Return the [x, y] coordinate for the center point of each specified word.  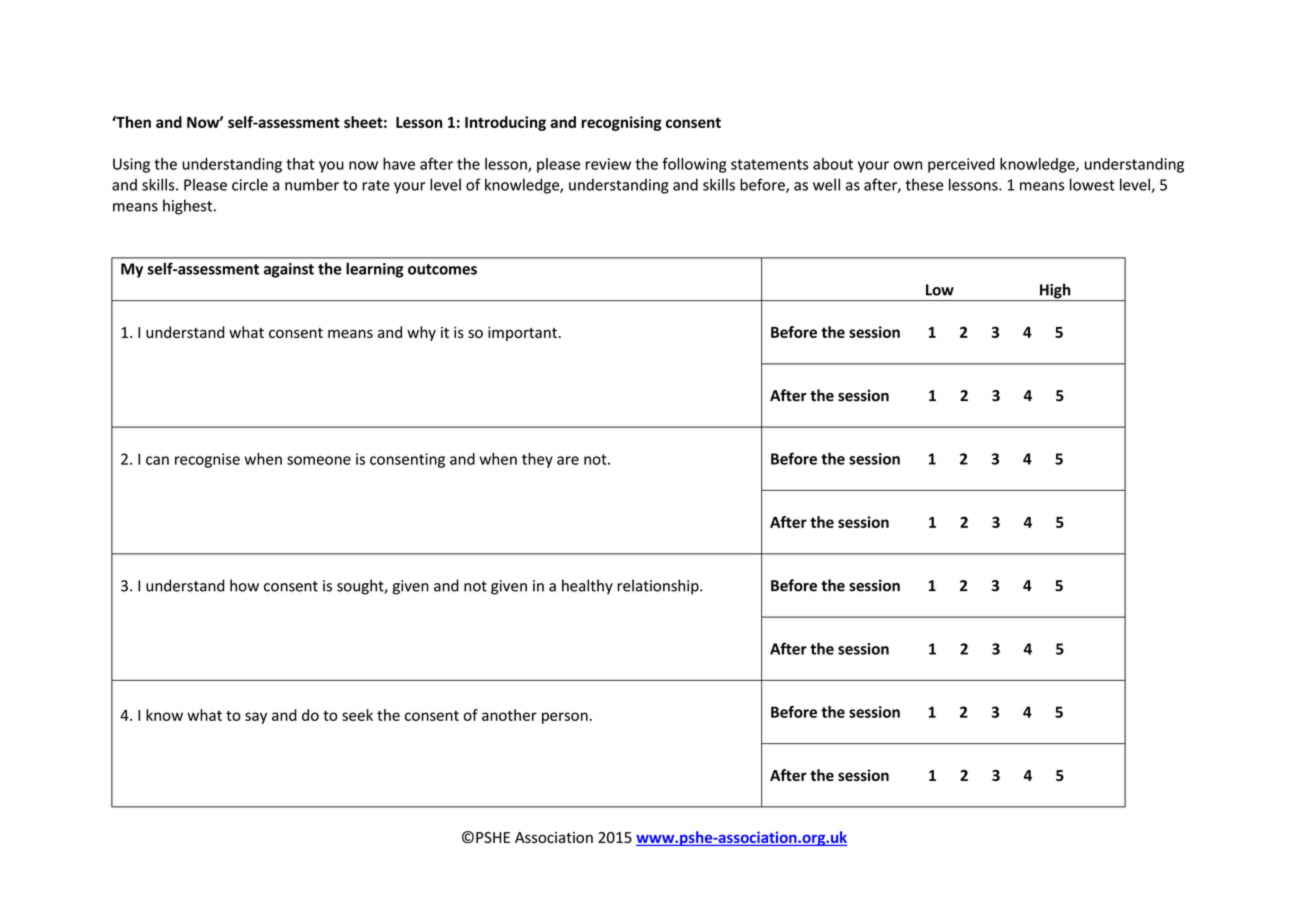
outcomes [442, 269]
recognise [207, 460]
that [300, 164]
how [244, 585]
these [924, 184]
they [537, 460]
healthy [587, 587]
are [568, 460]
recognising [621, 123]
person [565, 718]
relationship [659, 587]
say [256, 718]
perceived [961, 165]
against [289, 270]
